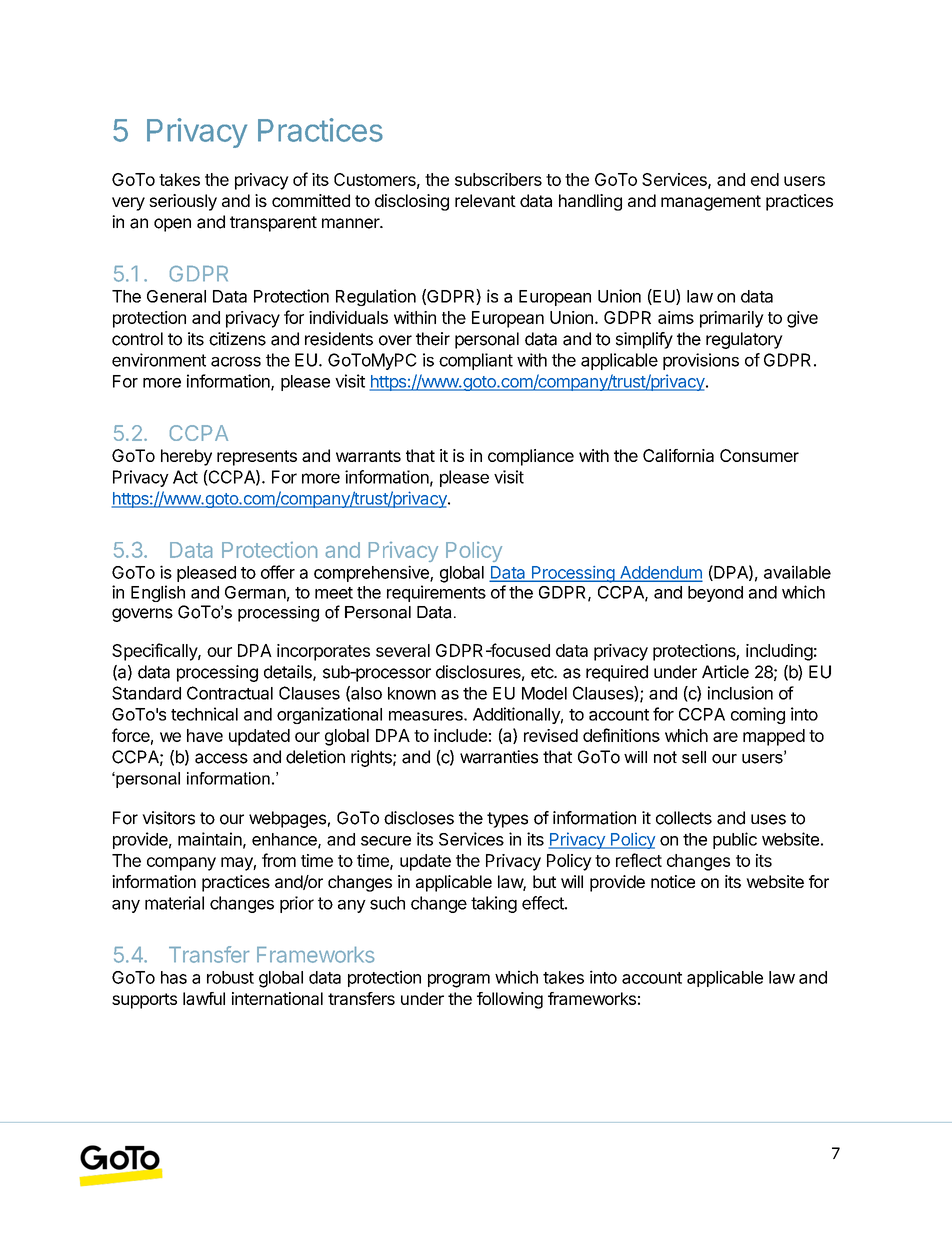 This screenshot has height=1233, width=952. Describe the element at coordinates (531, 457) in the screenshot. I see `compliance` at that location.
